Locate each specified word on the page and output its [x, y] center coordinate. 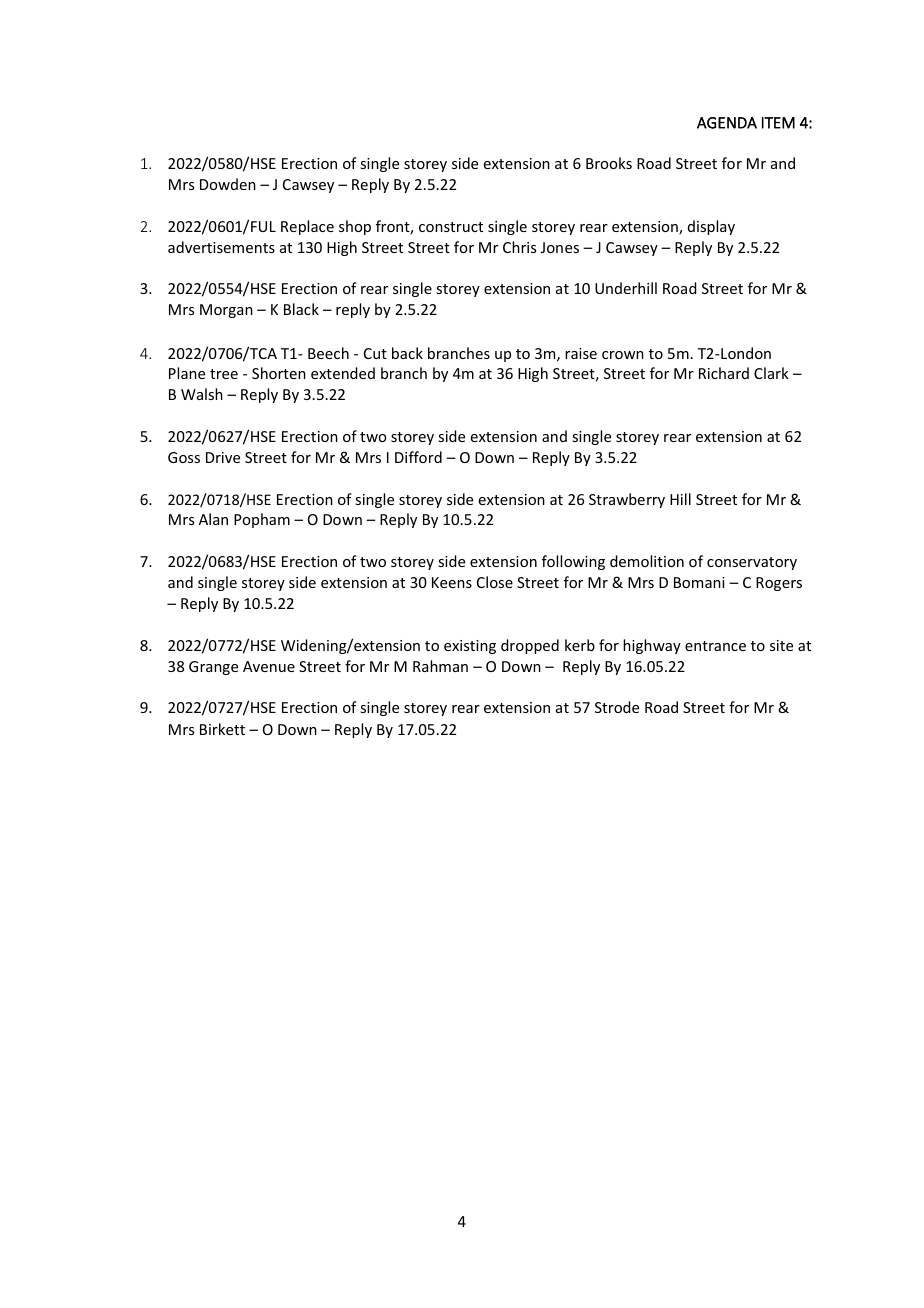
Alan [213, 519]
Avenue [269, 666]
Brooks [609, 163]
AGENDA [727, 123]
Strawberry [627, 500]
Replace [307, 227]
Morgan [226, 311]
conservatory [752, 563]
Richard [724, 373]
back [407, 353]
